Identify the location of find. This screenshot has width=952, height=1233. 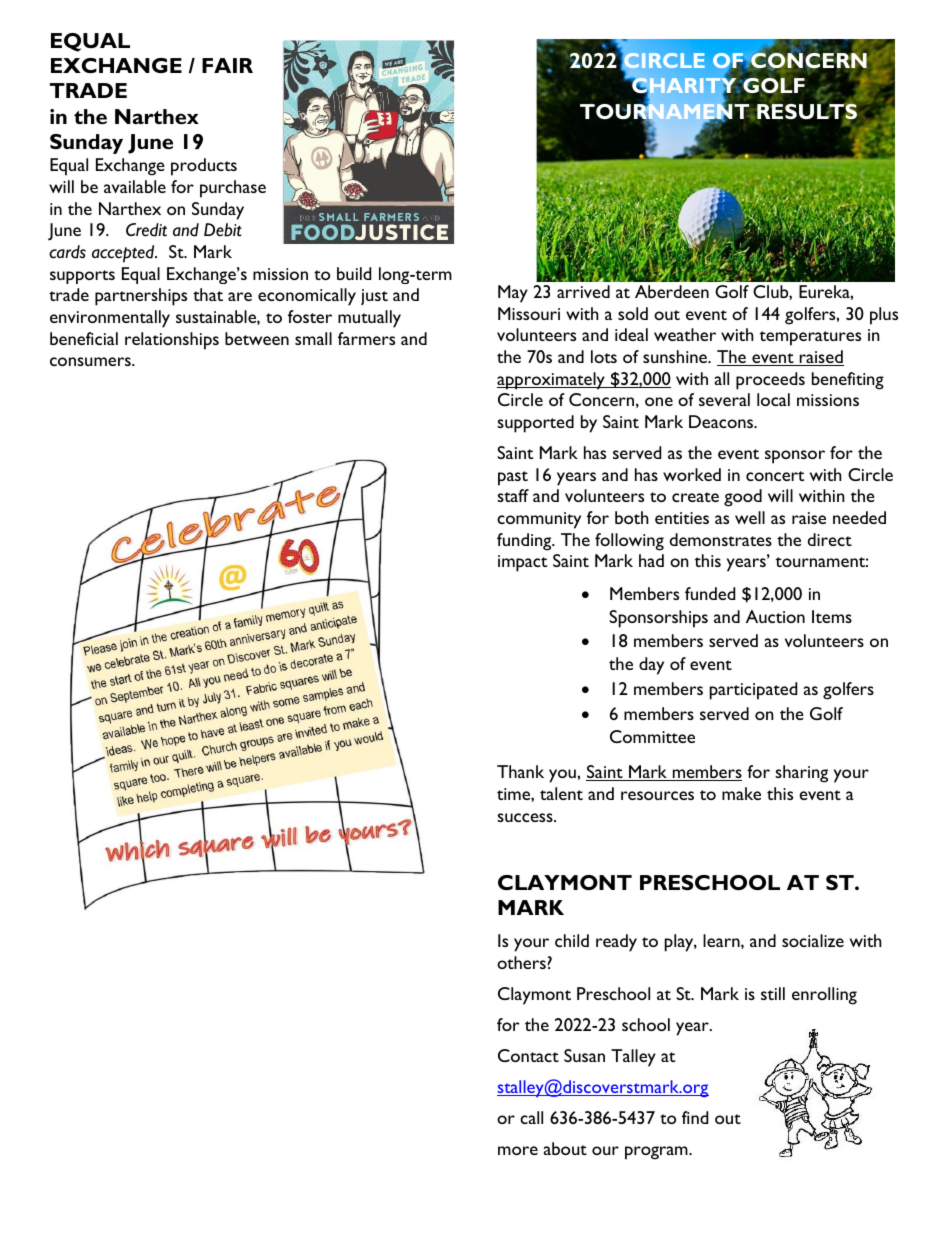
(695, 1117).
